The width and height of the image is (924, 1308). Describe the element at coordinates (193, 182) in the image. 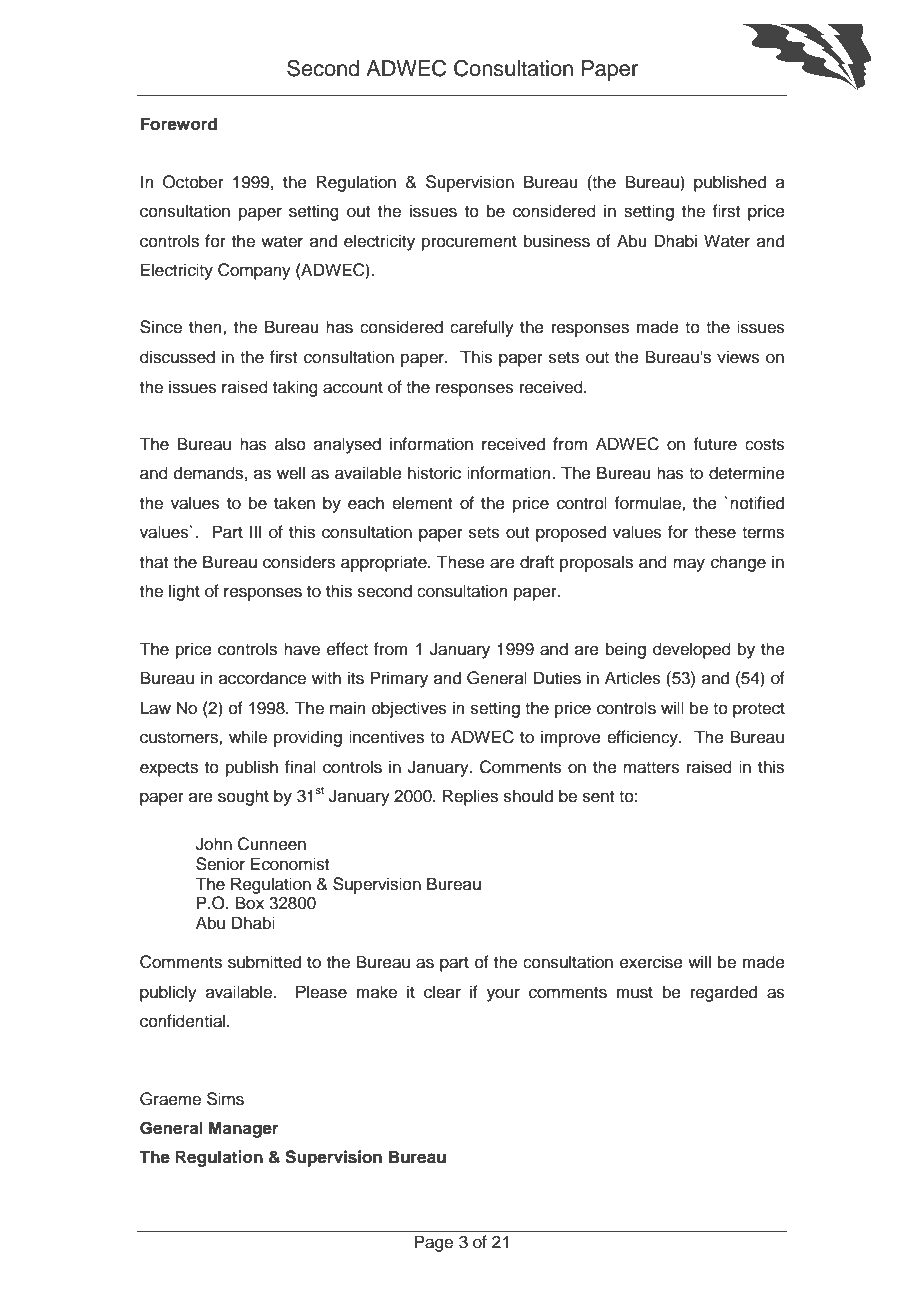

I see `October` at that location.
